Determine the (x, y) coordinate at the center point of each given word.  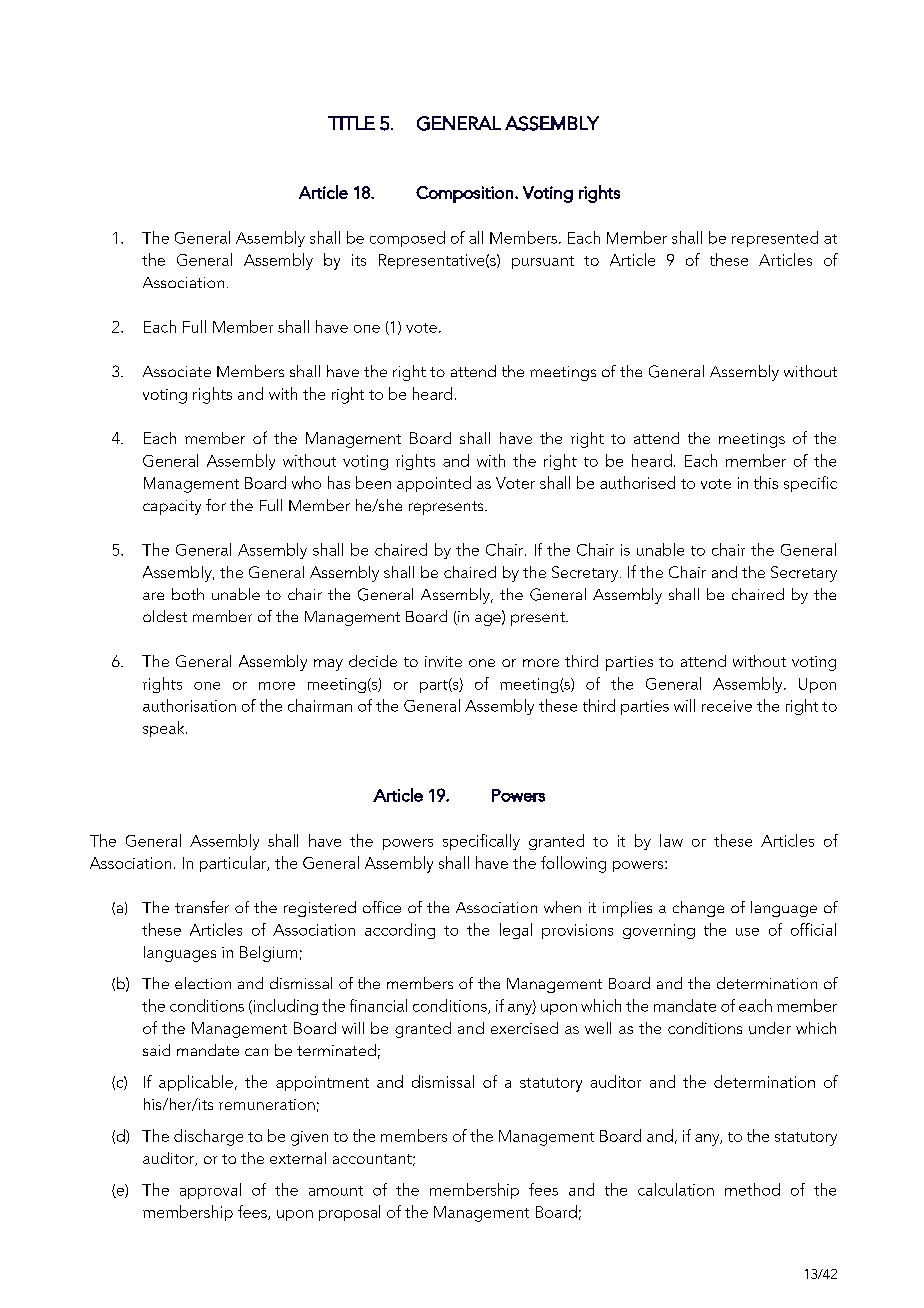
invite (443, 661)
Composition (464, 194)
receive (727, 706)
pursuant (543, 262)
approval (210, 1191)
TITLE (351, 123)
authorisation (189, 705)
